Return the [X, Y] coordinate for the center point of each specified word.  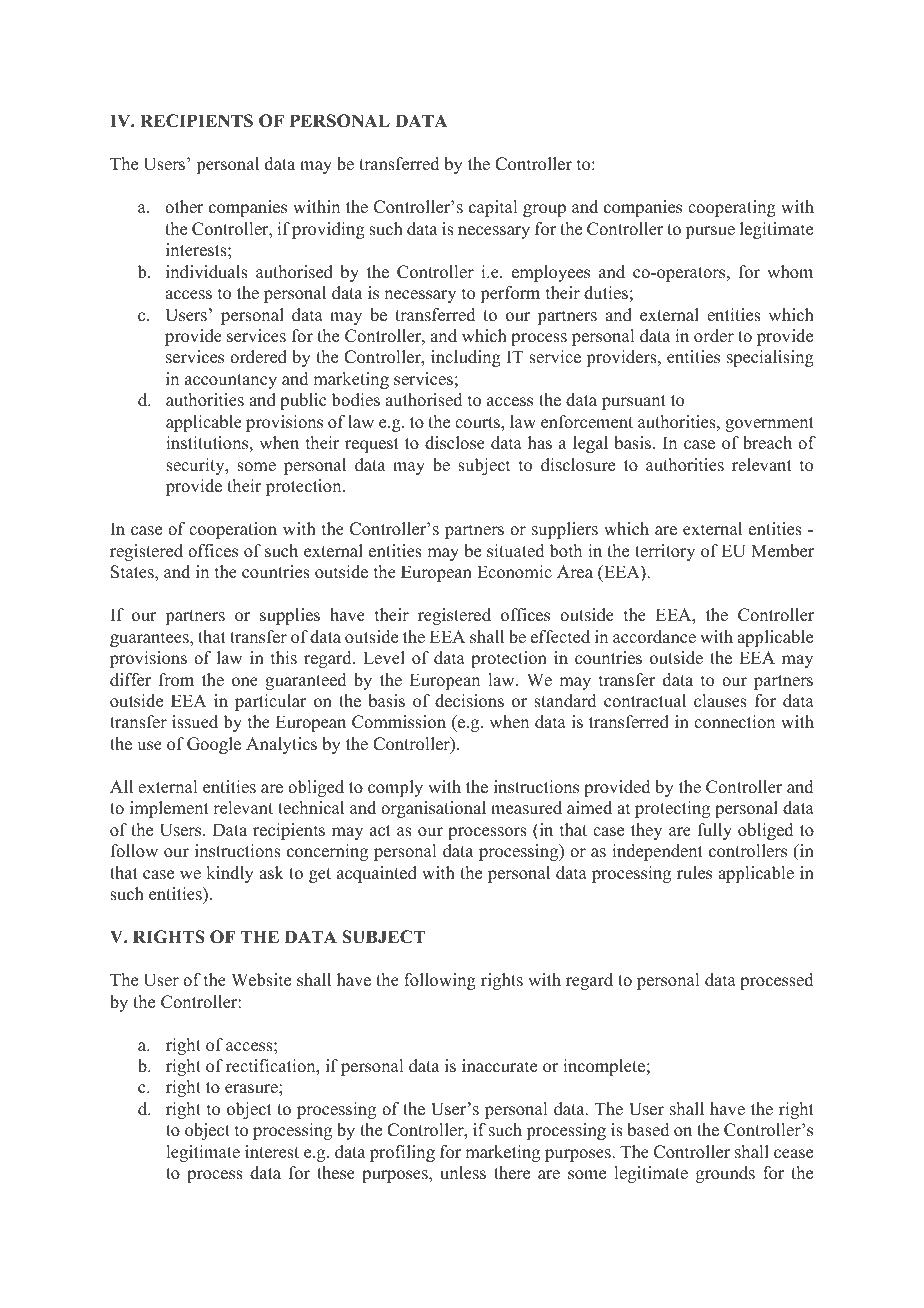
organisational [433, 809]
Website [261, 980]
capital [493, 208]
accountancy [231, 381]
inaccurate [499, 1066]
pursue [710, 232]
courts [478, 423]
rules [694, 873]
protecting [672, 809]
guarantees [150, 639]
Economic [514, 572]
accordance [654, 637]
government [769, 424]
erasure [252, 1089]
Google [214, 745]
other [184, 207]
